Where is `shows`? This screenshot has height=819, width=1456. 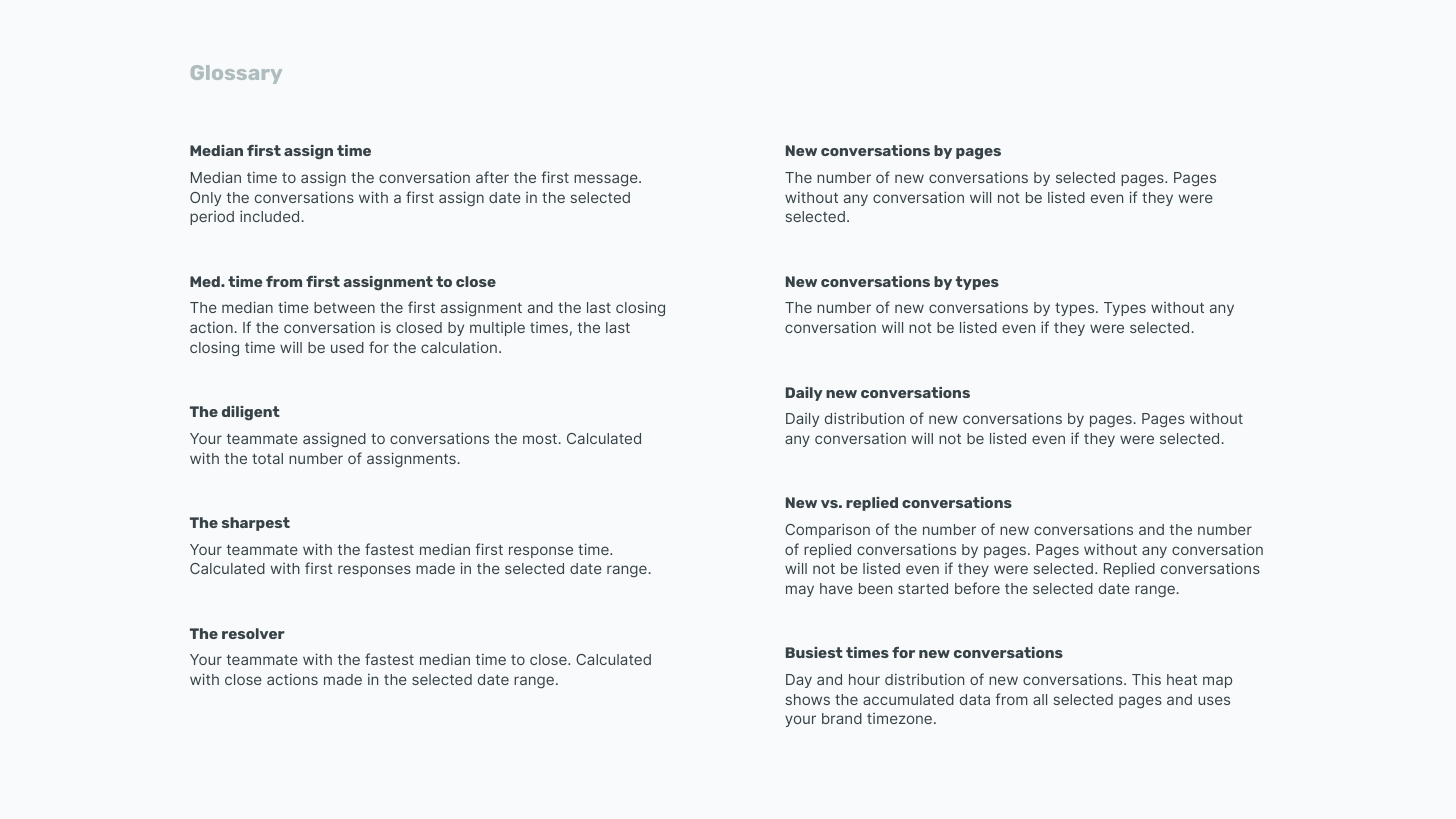
shows is located at coordinates (807, 699).
